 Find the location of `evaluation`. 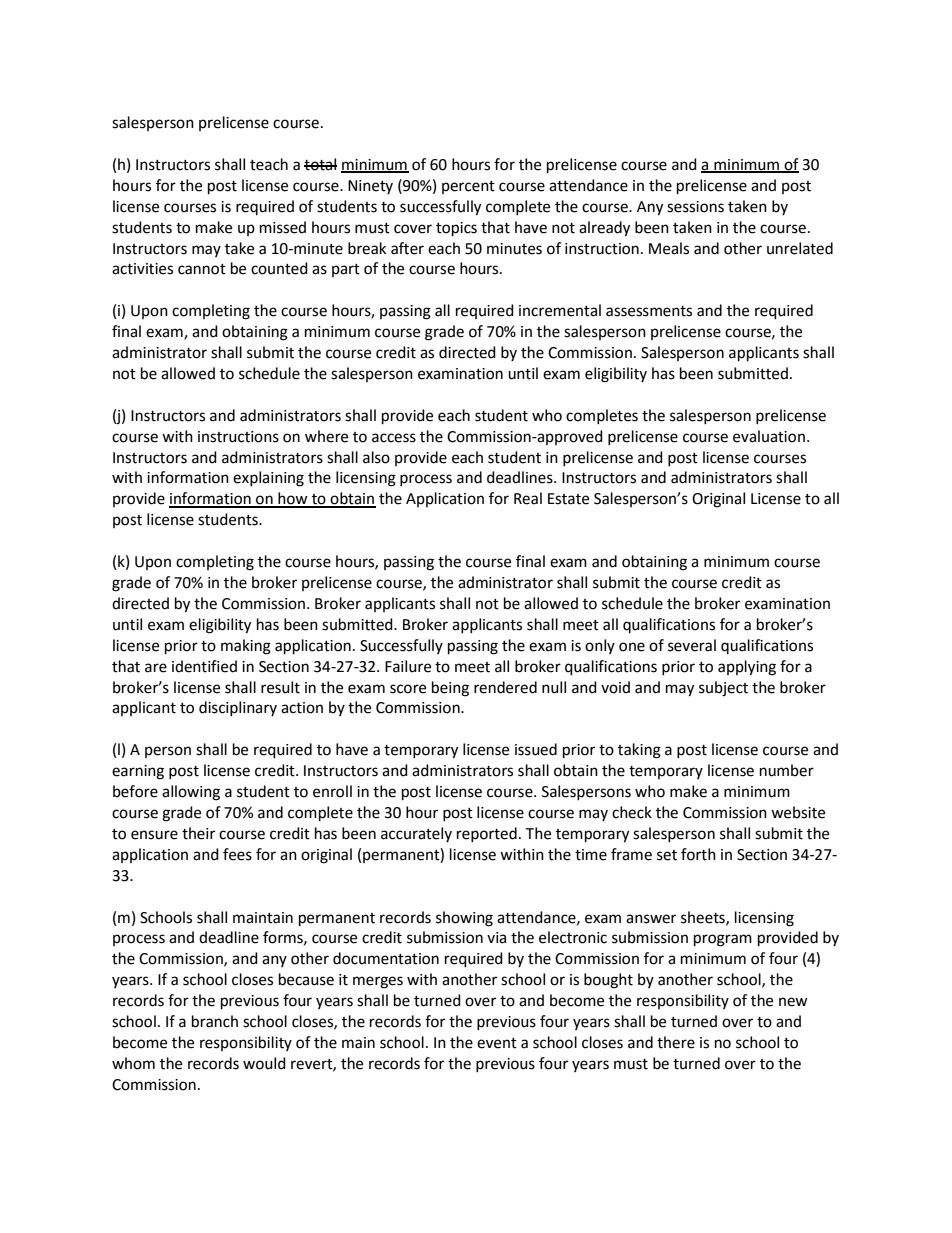

evaluation is located at coordinates (769, 436).
